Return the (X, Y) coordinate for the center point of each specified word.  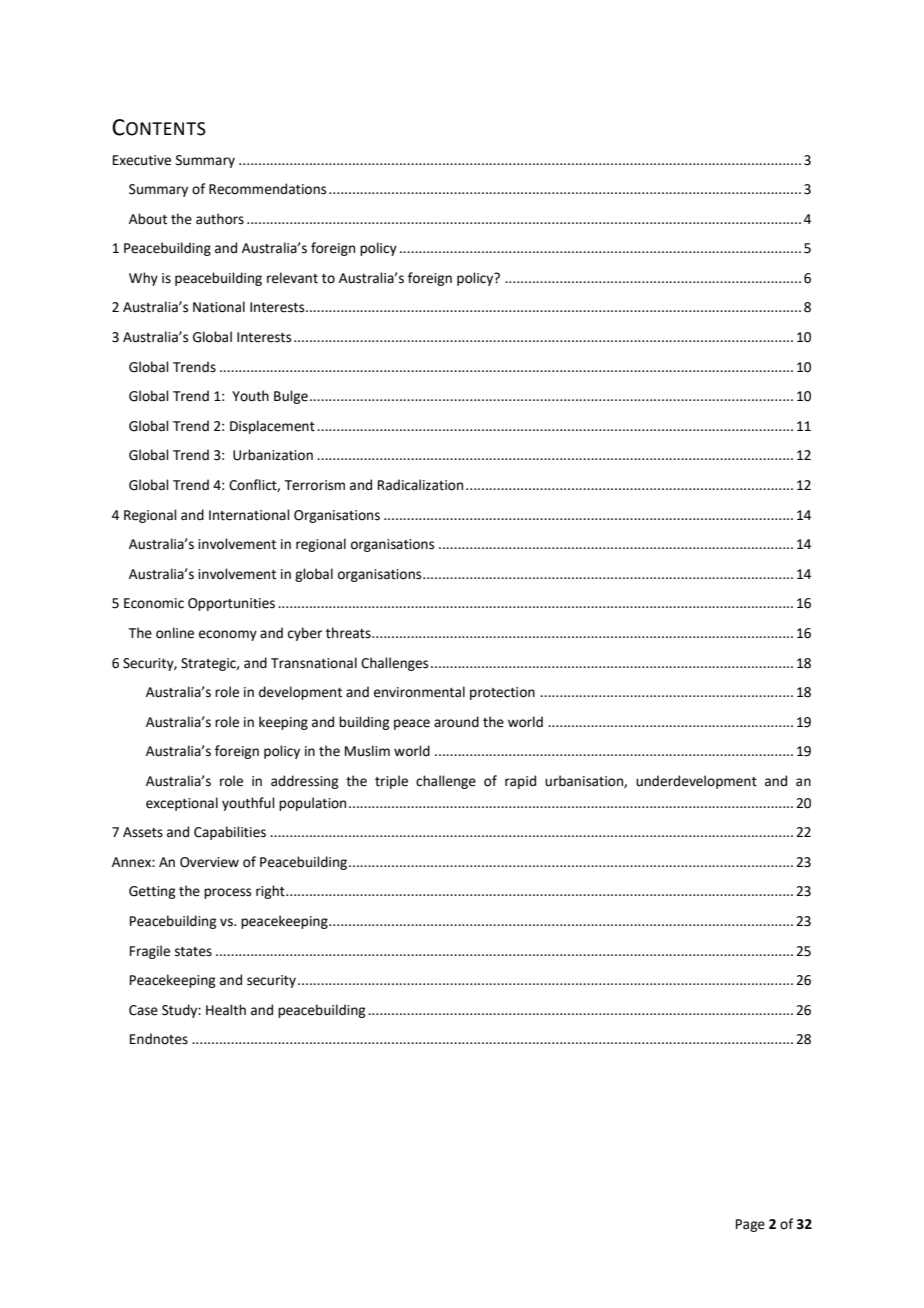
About (148, 219)
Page (750, 1225)
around (456, 722)
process (227, 893)
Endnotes (159, 1039)
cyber (305, 634)
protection (502, 693)
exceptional (182, 804)
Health (226, 1010)
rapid (520, 782)
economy (228, 635)
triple (391, 782)
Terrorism (315, 485)
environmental (419, 692)
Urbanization (273, 455)
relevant (292, 278)
